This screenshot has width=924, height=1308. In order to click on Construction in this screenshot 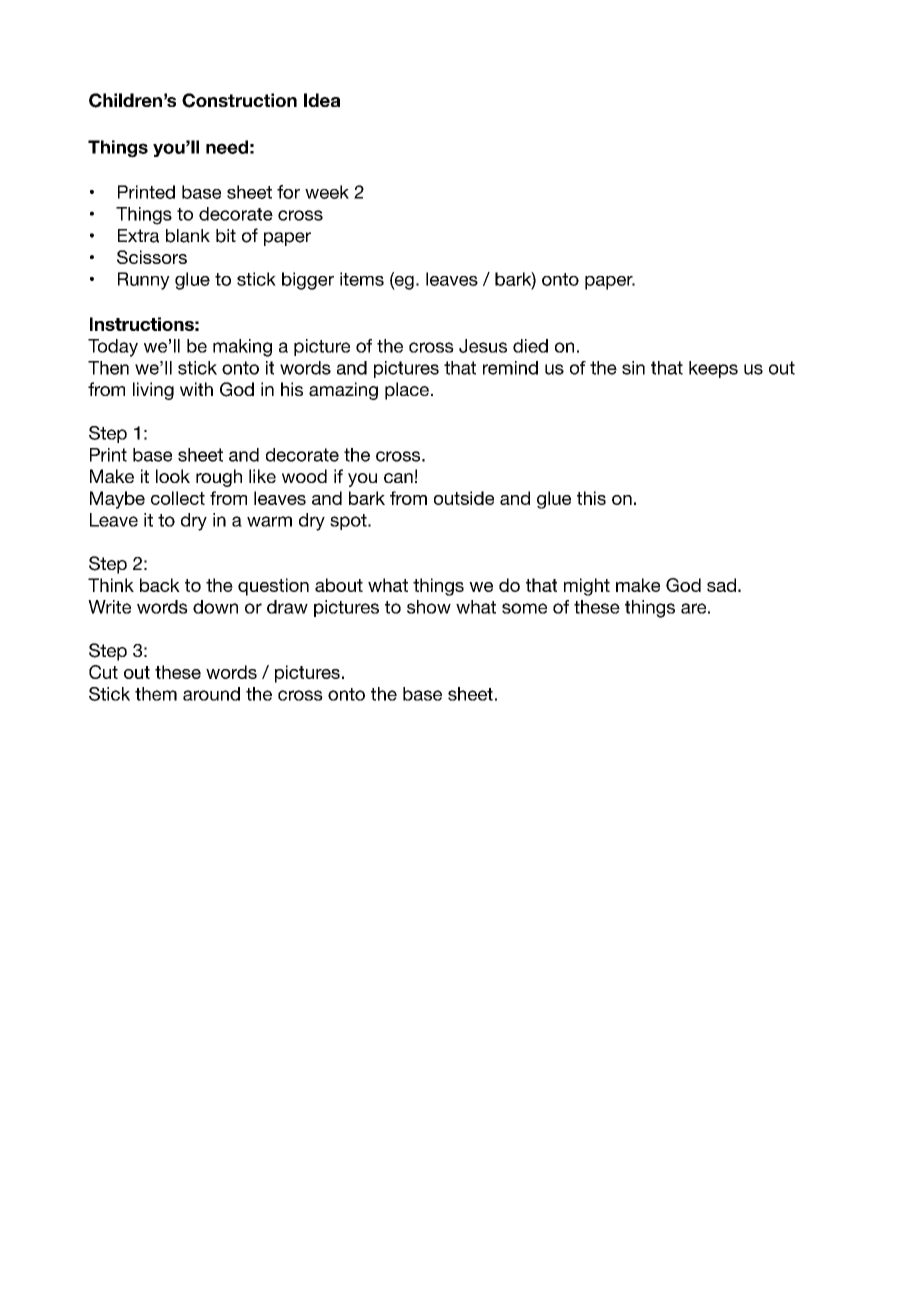, I will do `click(239, 100)`.
